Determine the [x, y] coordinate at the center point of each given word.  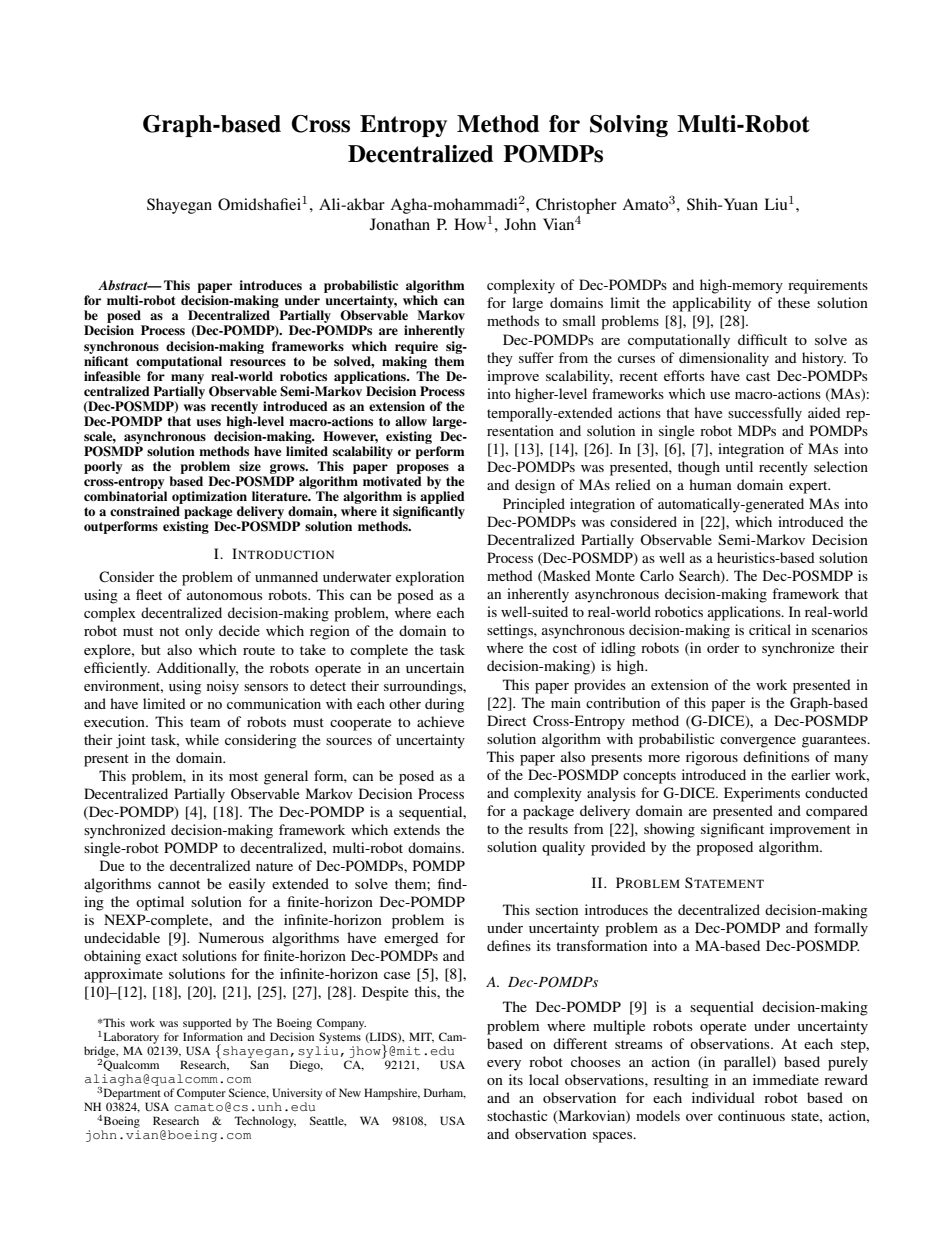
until [739, 466]
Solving [629, 126]
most [243, 776]
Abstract [124, 285]
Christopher [576, 206]
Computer [201, 1094]
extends [417, 829]
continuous [751, 1115]
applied [442, 497]
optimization [209, 497]
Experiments [762, 794]
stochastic [517, 1115]
